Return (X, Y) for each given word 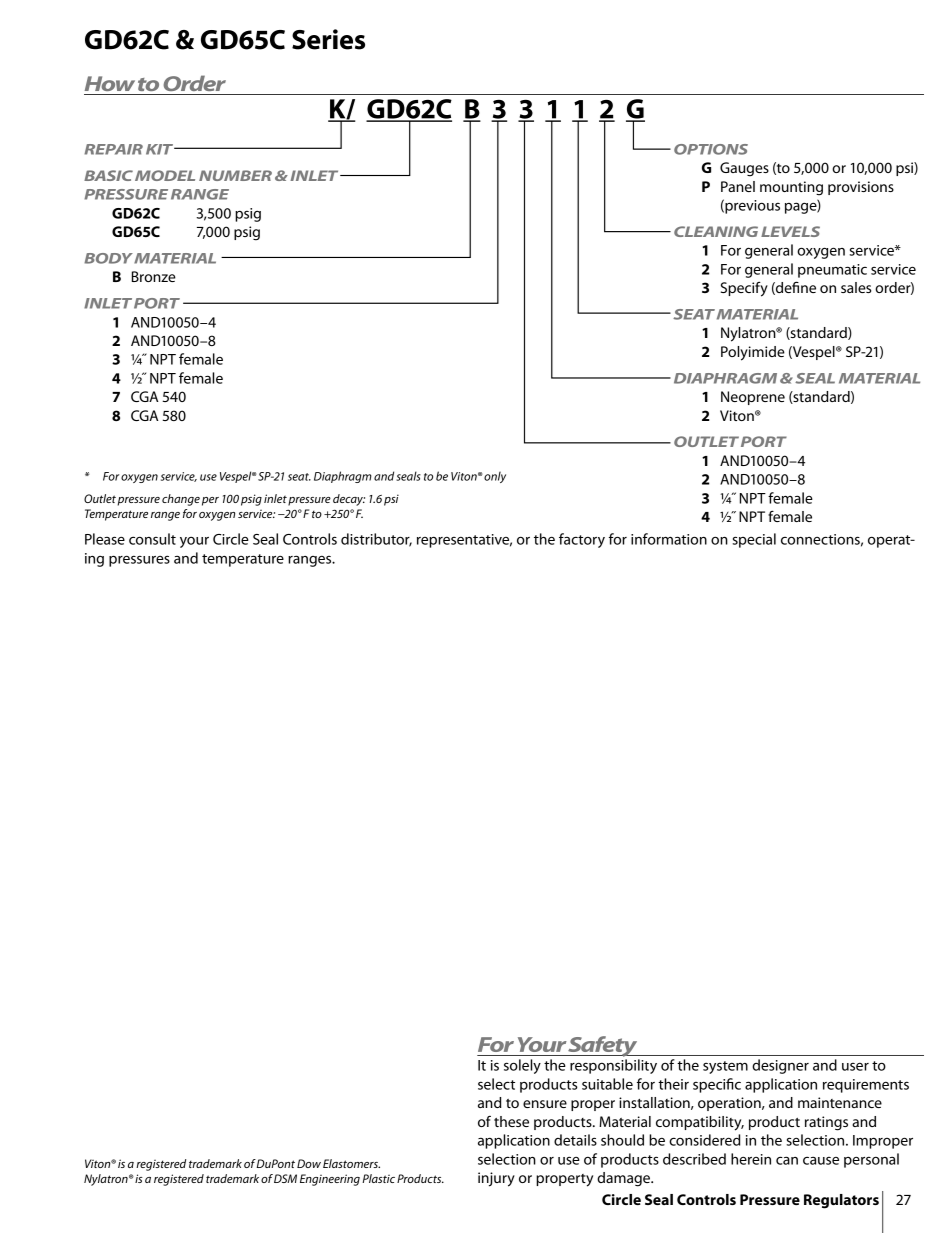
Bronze (154, 276)
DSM (285, 1178)
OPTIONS (711, 149)
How (110, 83)
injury (496, 1179)
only (495, 477)
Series (328, 39)
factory (582, 540)
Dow (309, 1163)
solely (522, 1066)
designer (780, 1066)
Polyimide (753, 353)
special (754, 540)
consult (152, 539)
